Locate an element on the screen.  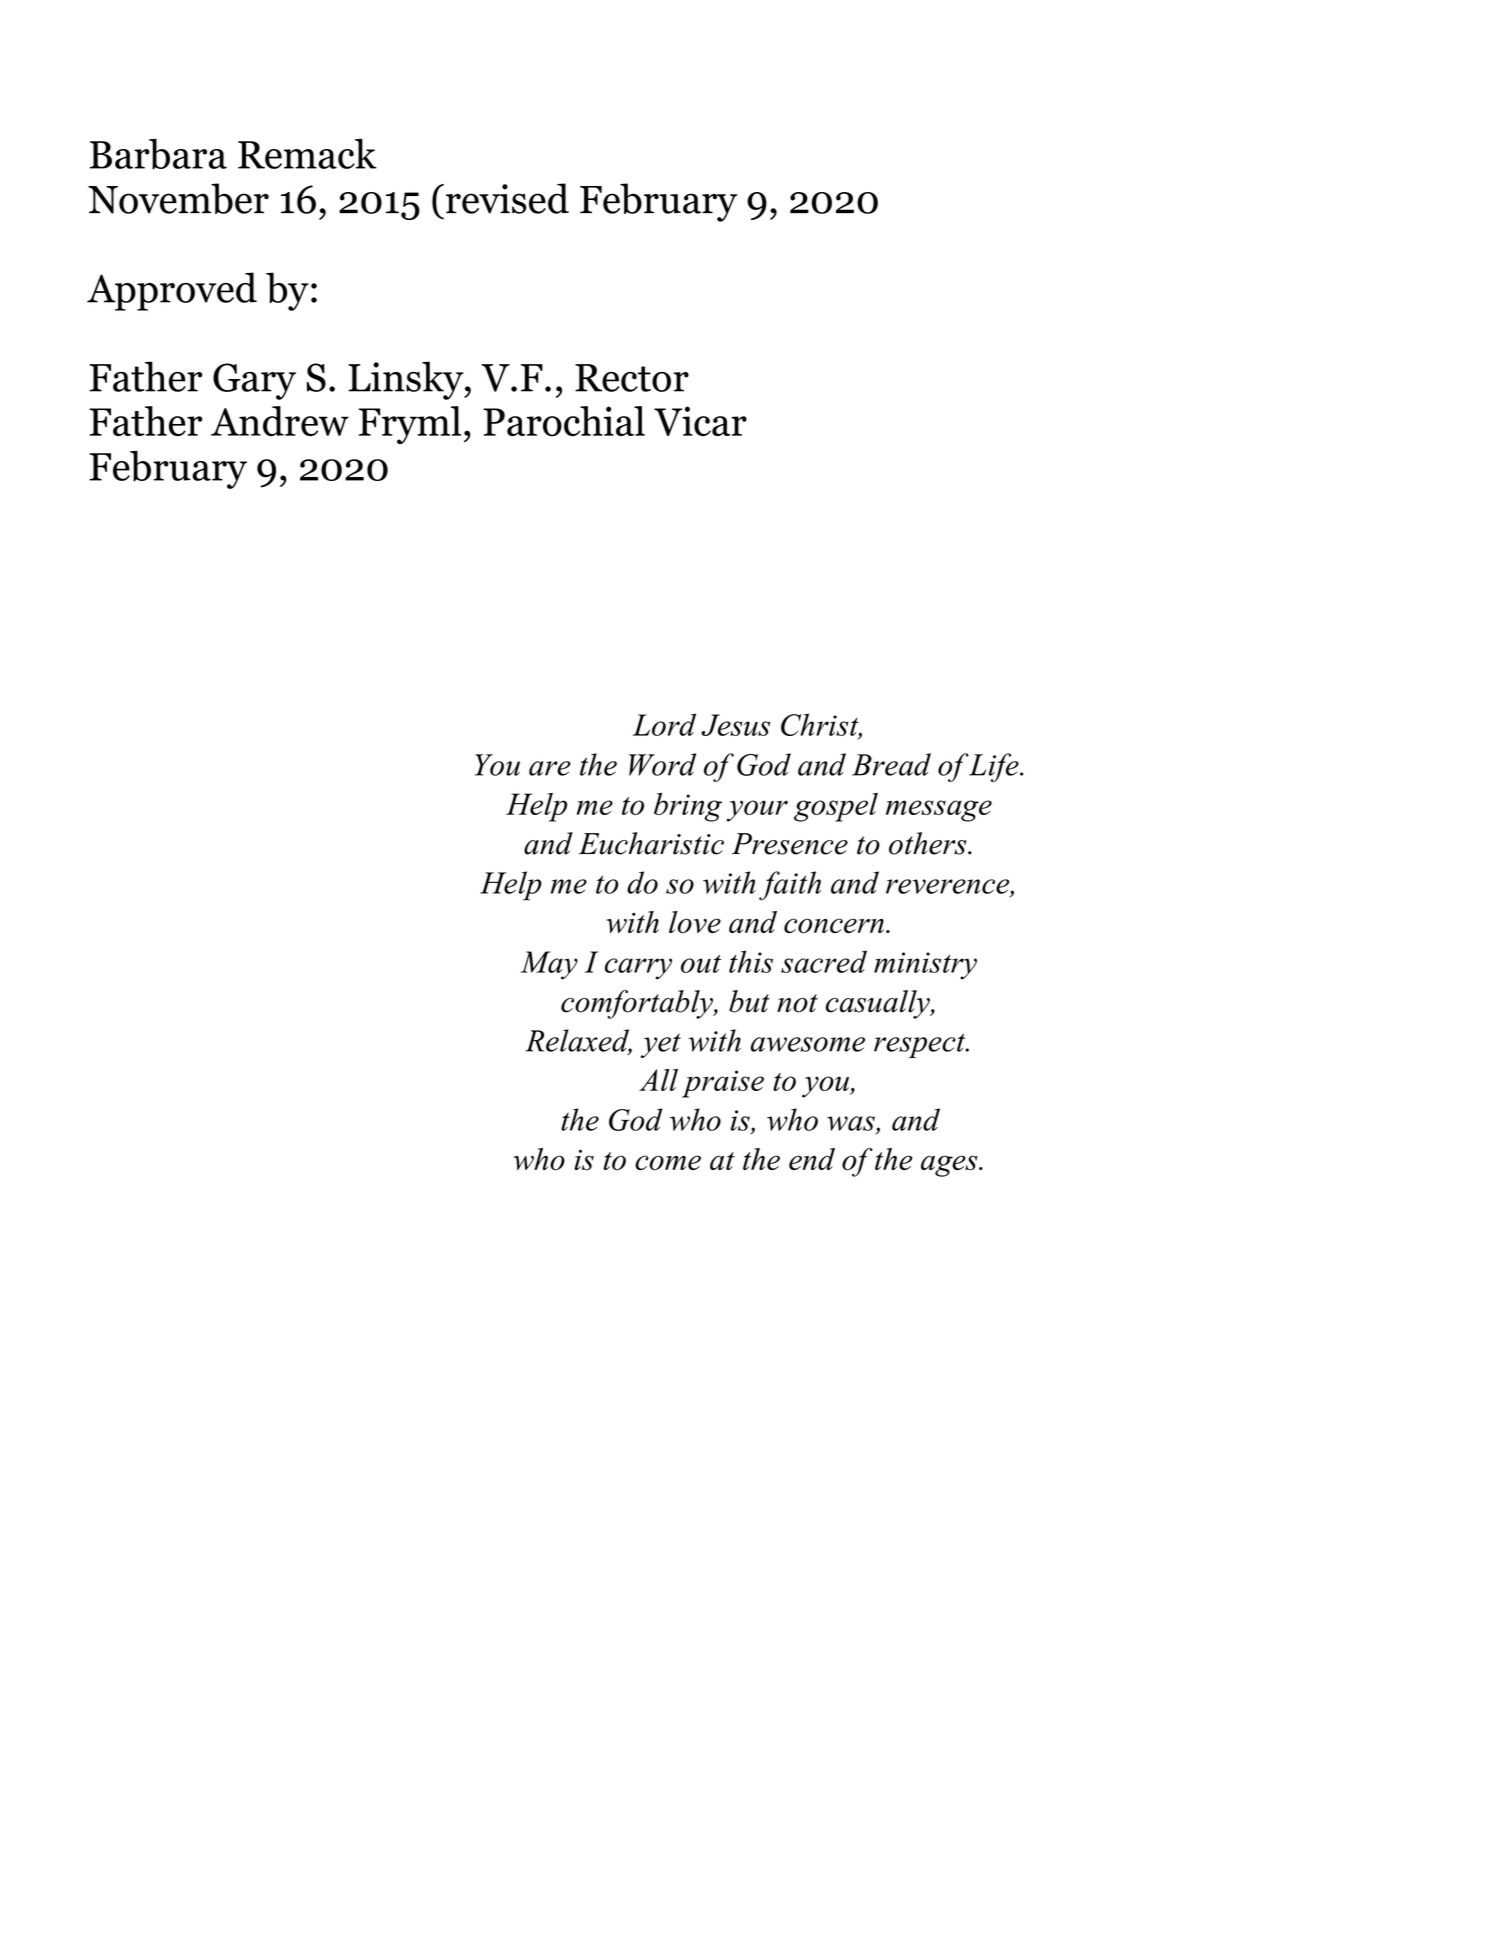
November is located at coordinates (178, 198).
